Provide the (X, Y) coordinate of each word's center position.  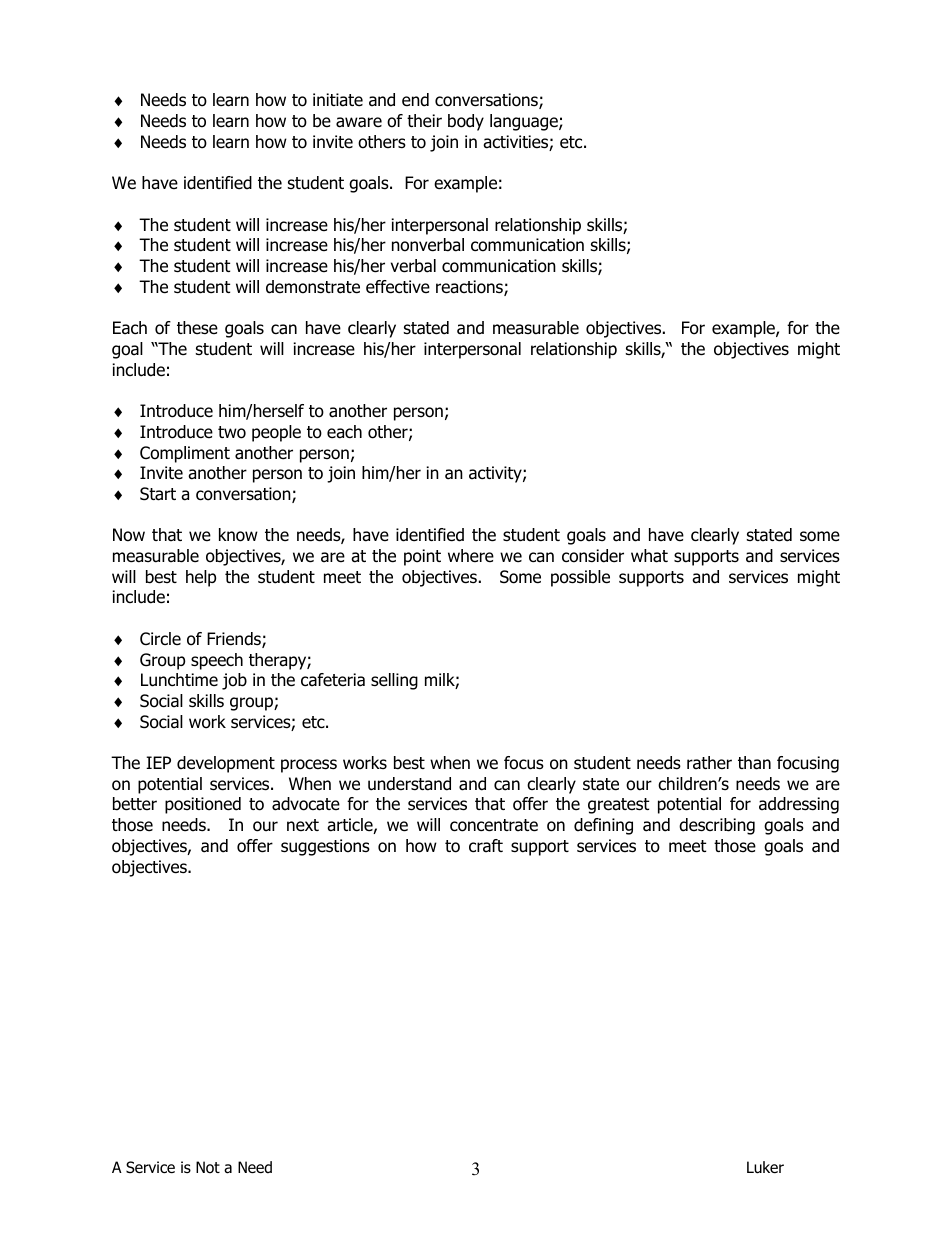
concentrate (494, 825)
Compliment (185, 454)
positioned (203, 805)
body (466, 122)
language (525, 122)
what (649, 556)
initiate (338, 100)
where (471, 555)
